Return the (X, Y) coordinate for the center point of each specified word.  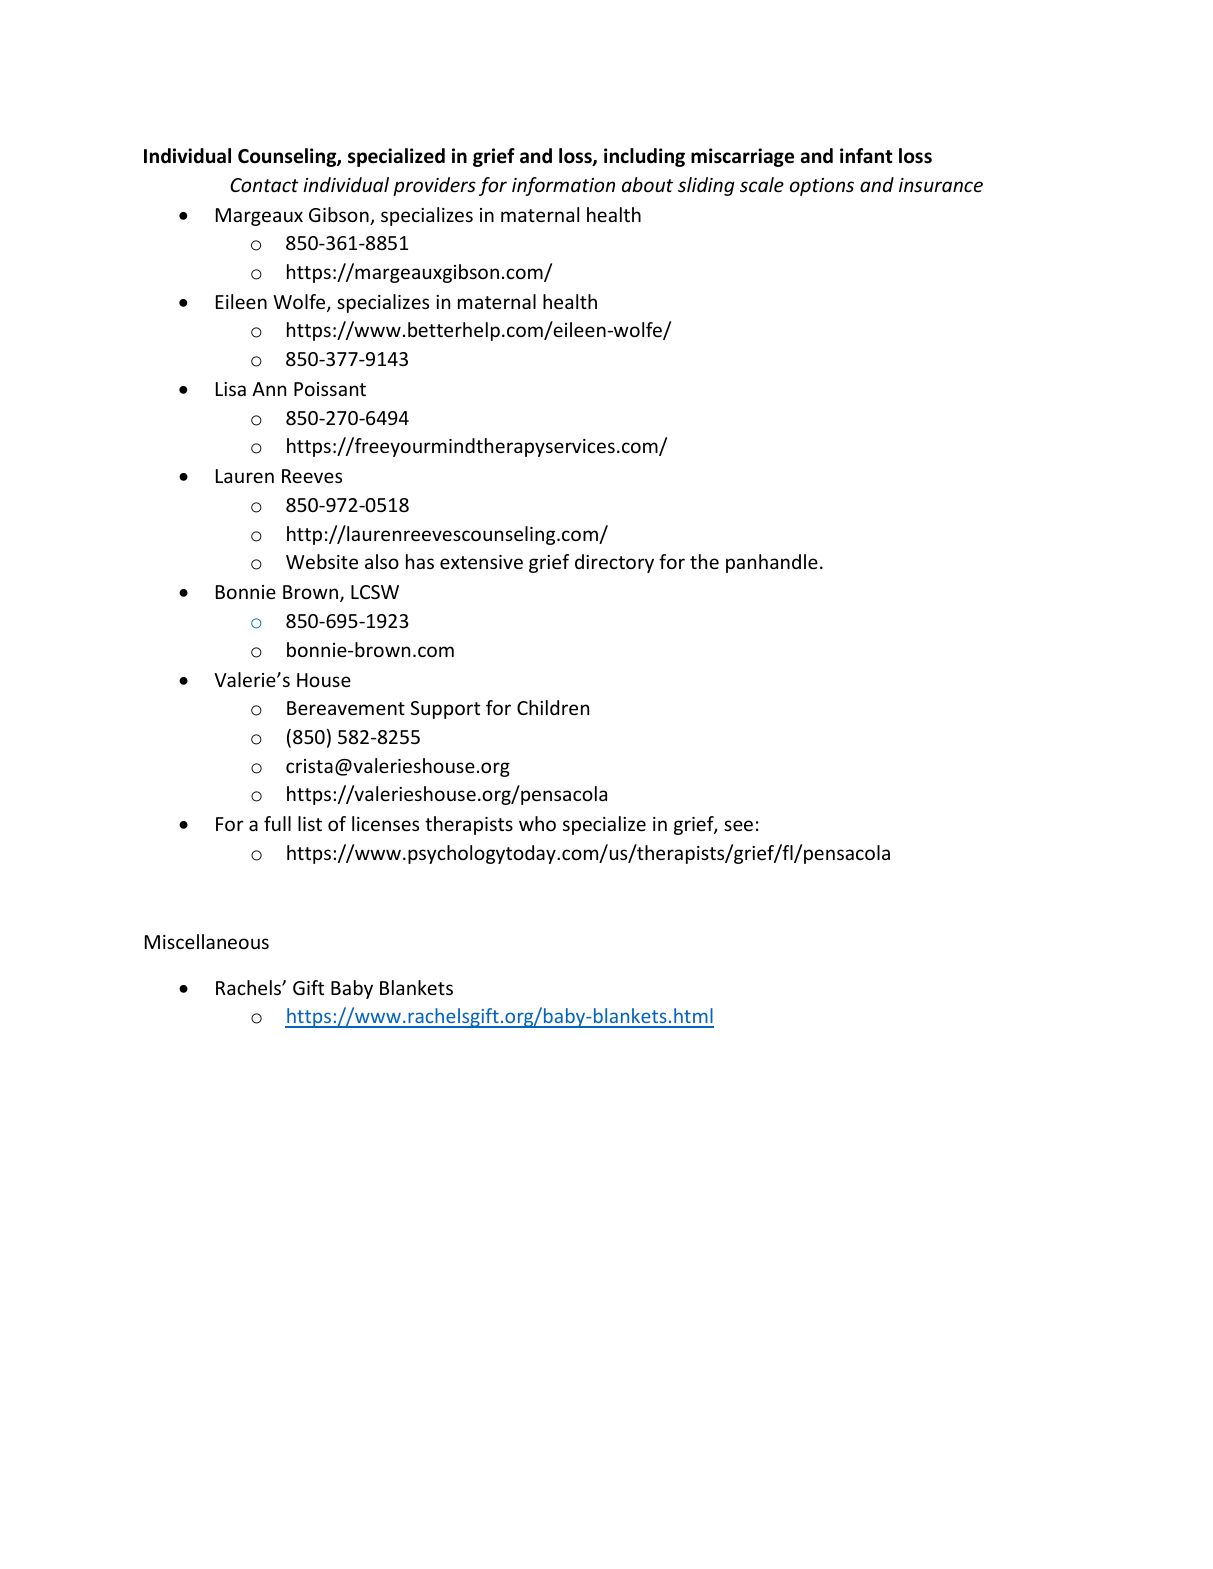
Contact (264, 185)
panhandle (772, 563)
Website (322, 561)
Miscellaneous (207, 941)
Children (553, 707)
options (822, 187)
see (738, 825)
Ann (269, 389)
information (563, 186)
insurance (941, 185)
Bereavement (346, 708)
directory (614, 563)
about (647, 184)
